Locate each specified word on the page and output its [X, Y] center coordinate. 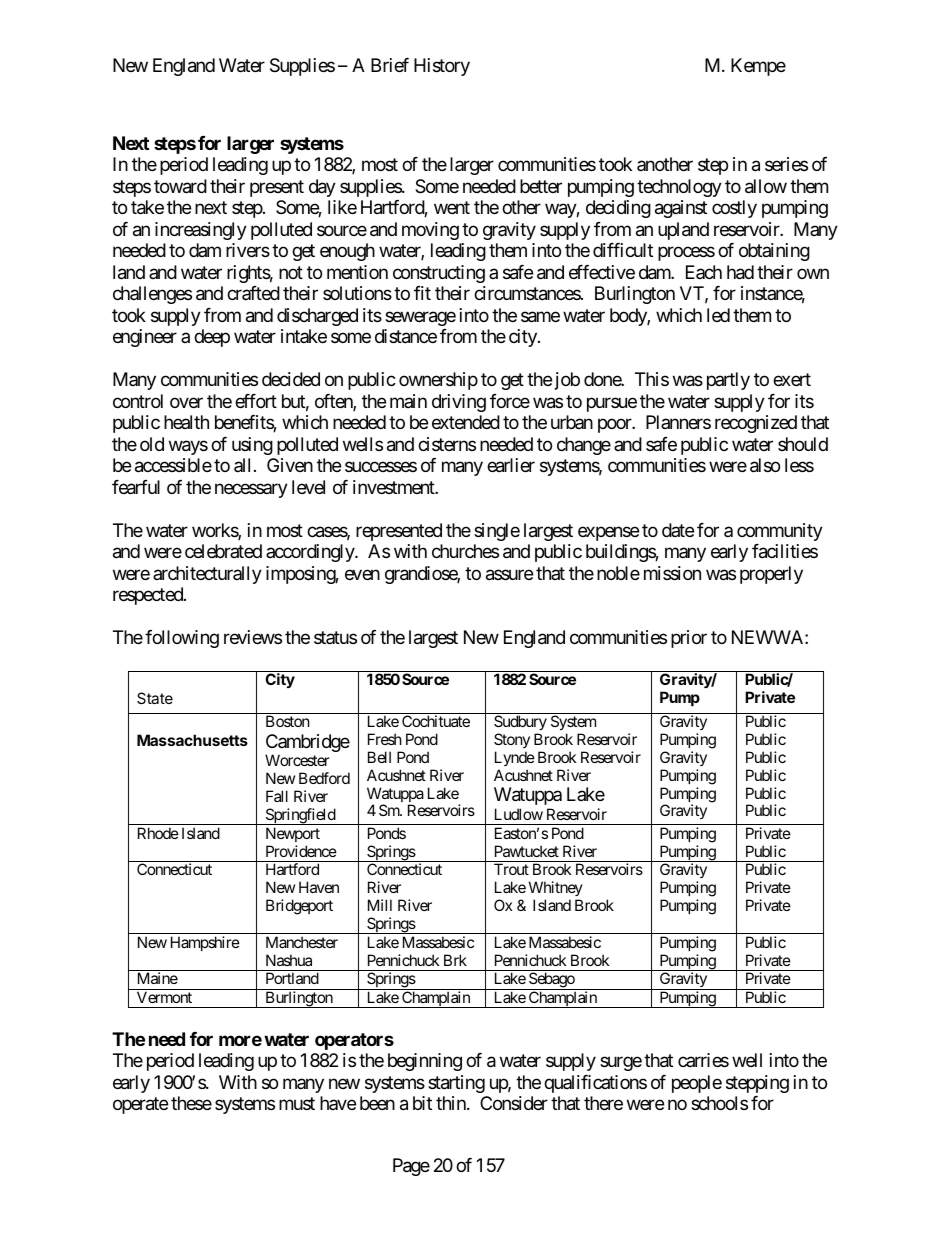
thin [452, 1103]
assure [509, 575]
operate [140, 1106]
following [182, 639]
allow [766, 186]
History [442, 67]
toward [180, 186]
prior [689, 639]
